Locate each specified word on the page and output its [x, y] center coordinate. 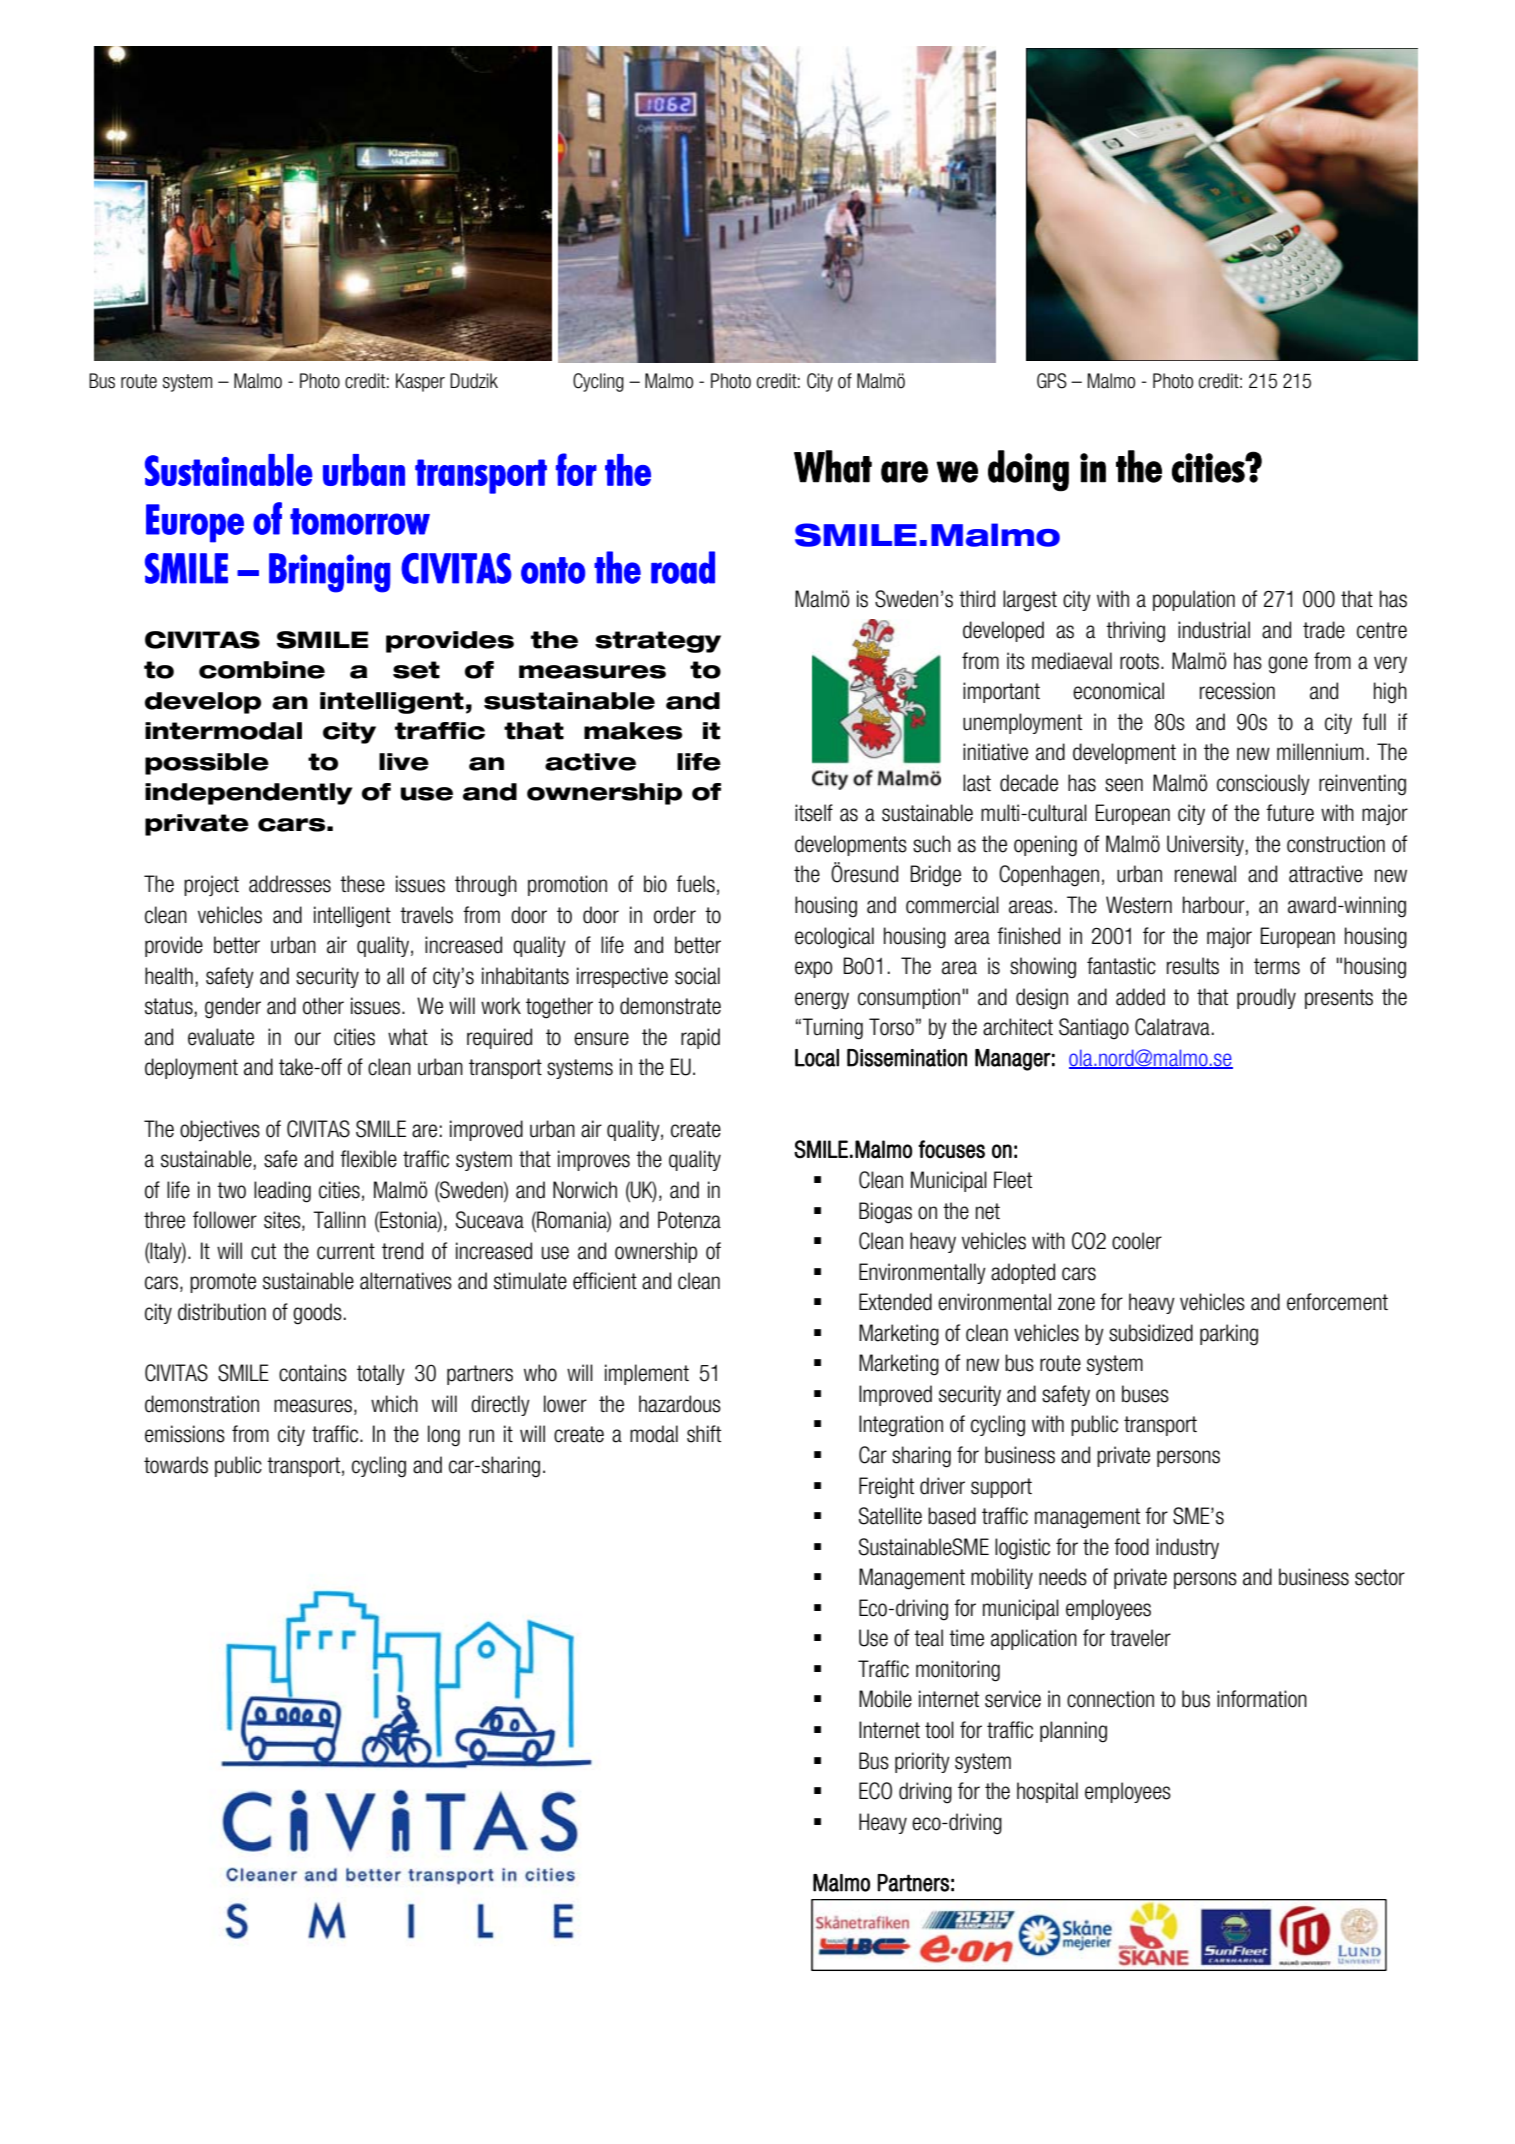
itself [814, 813]
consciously [1263, 784]
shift [704, 1434]
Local [817, 1058]
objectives [220, 1130]
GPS [1052, 381]
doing [1028, 471]
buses [1145, 1394]
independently [248, 794]
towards [176, 1465]
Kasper [420, 382]
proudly [1266, 998]
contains [313, 1373]
